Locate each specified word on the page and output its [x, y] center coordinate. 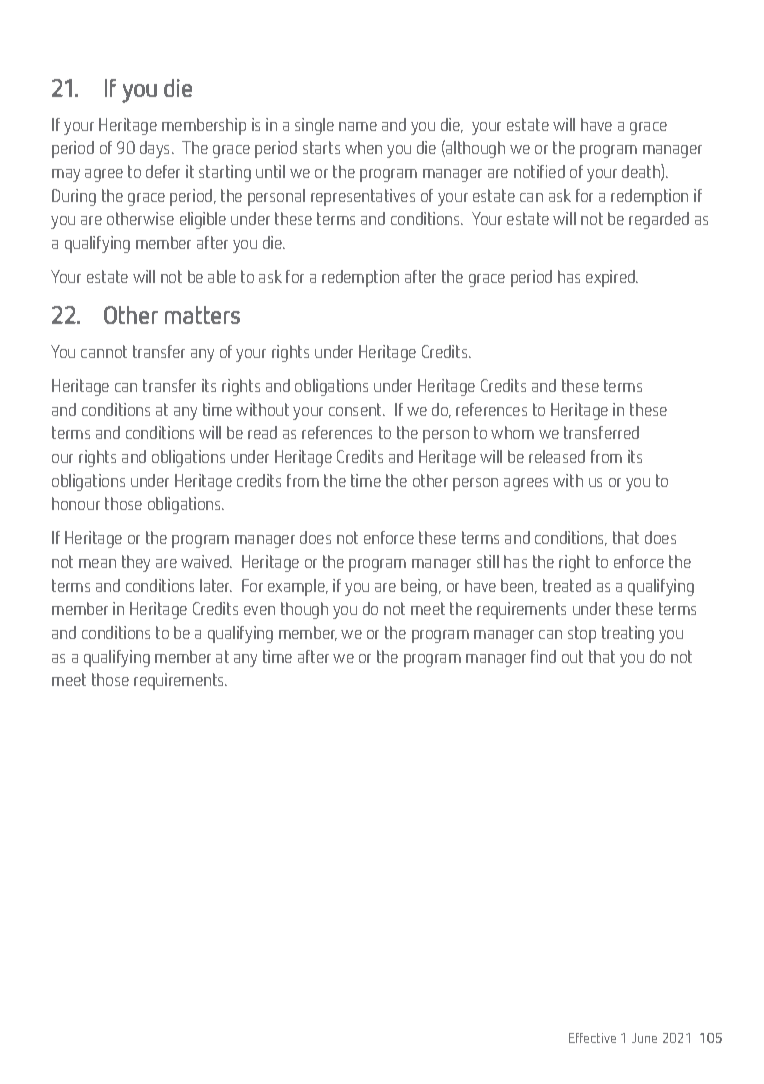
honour [76, 503]
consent [357, 409]
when [363, 147]
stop [582, 634]
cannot [104, 351]
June [644, 1038]
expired [612, 278]
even [259, 610]
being [420, 587]
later [216, 585]
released [557, 456]
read [262, 432]
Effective [592, 1038]
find [543, 656]
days [156, 149]
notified [539, 171]
